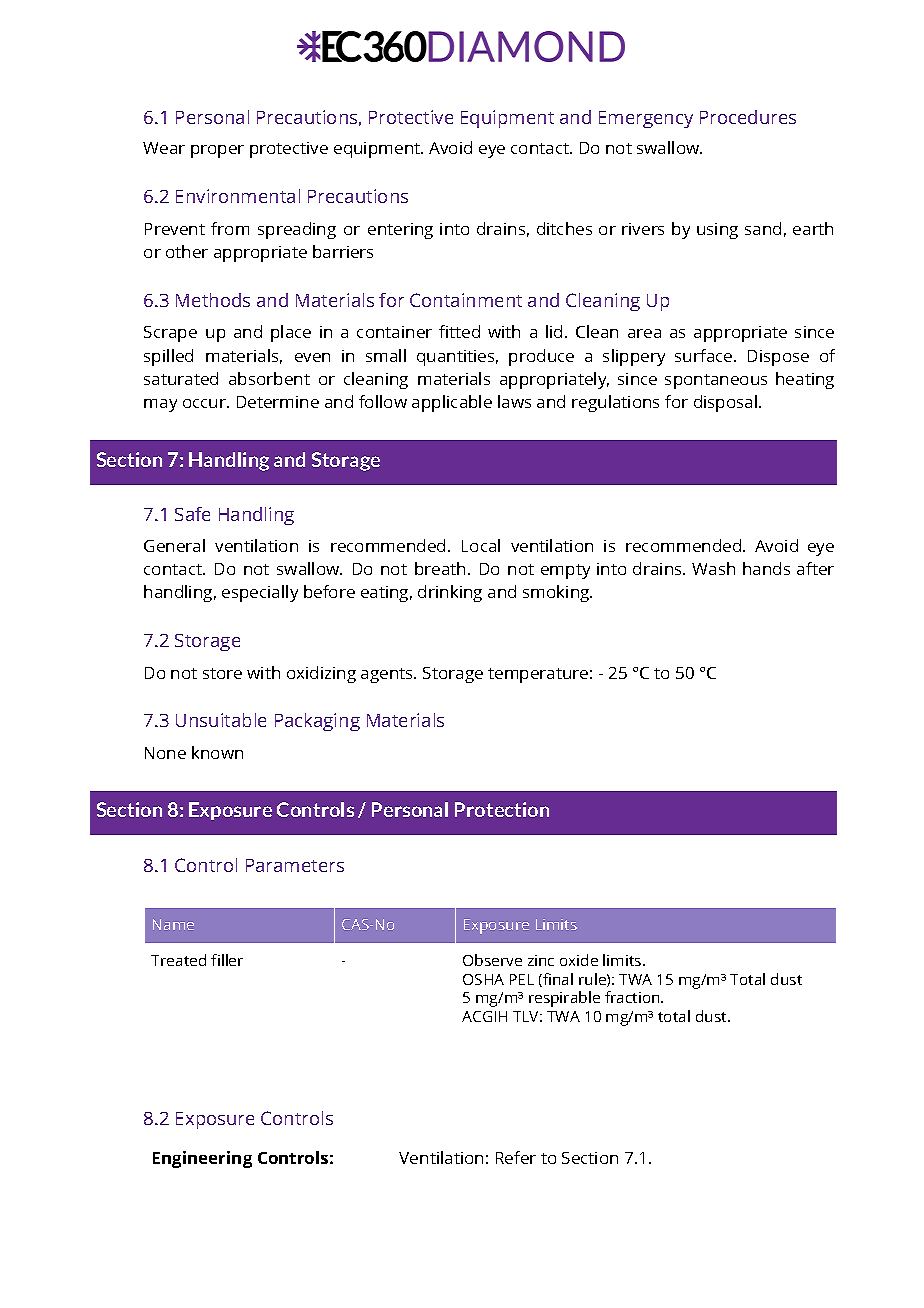 This page has width=924, height=1308. I want to click on absorbent, so click(269, 378).
